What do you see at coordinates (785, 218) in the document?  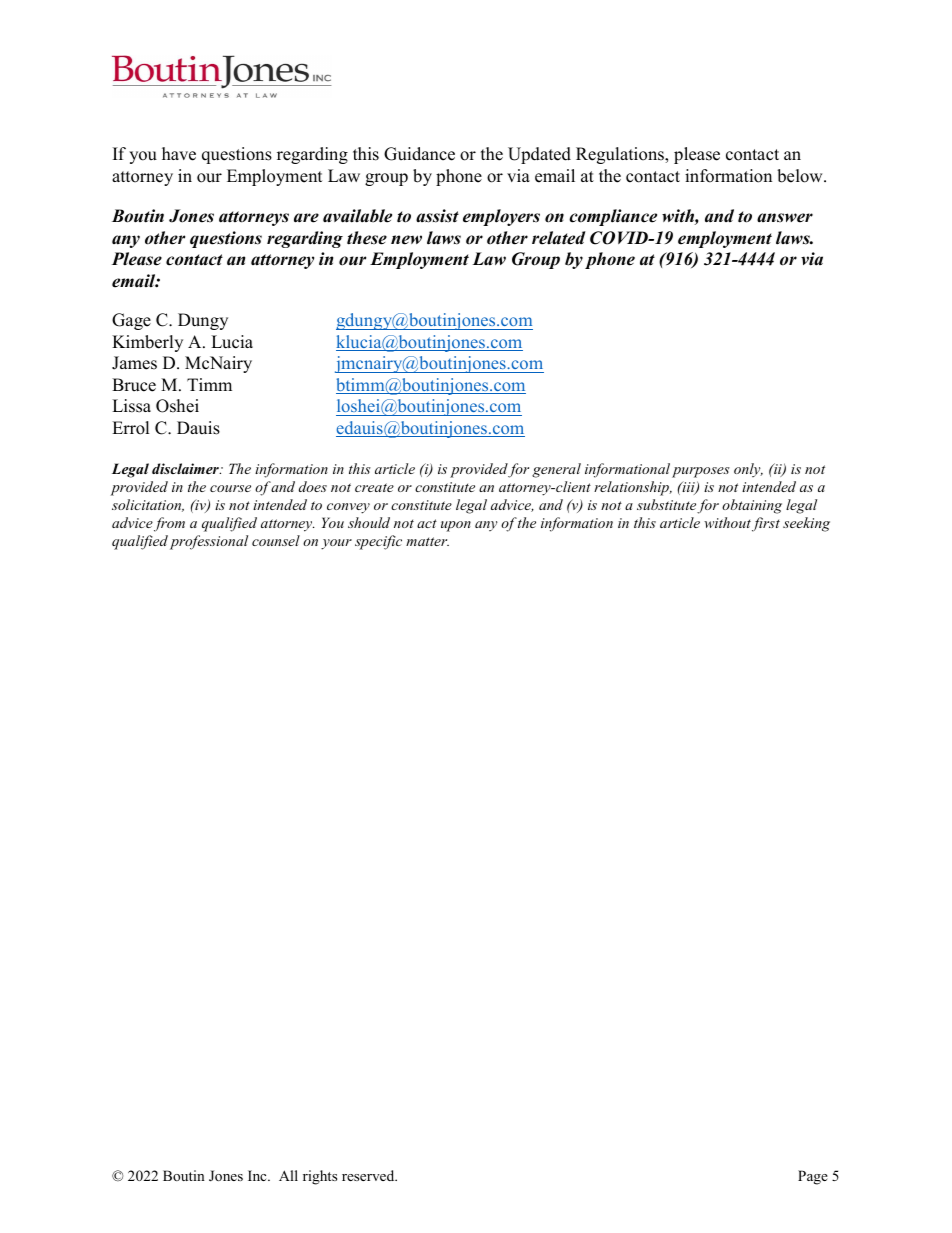 I see `answer` at bounding box center [785, 218].
